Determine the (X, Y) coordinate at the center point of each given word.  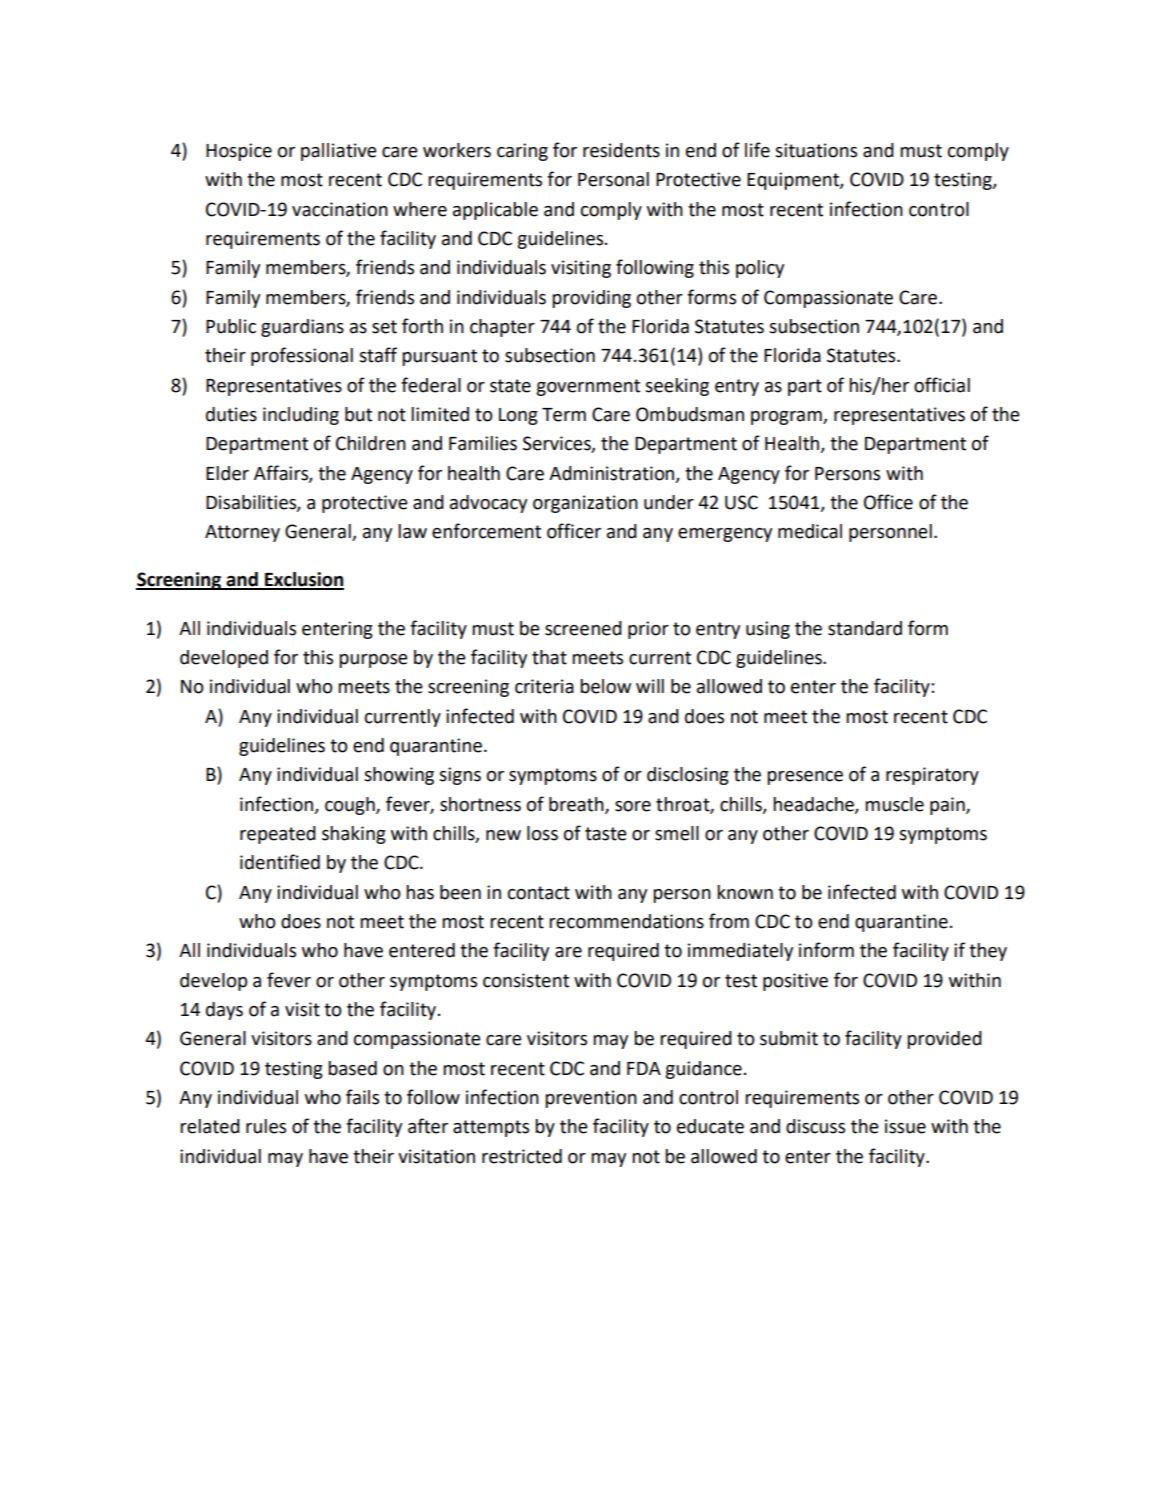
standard (865, 628)
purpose (373, 661)
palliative (339, 152)
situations (816, 150)
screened (583, 628)
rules (266, 1126)
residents (621, 150)
